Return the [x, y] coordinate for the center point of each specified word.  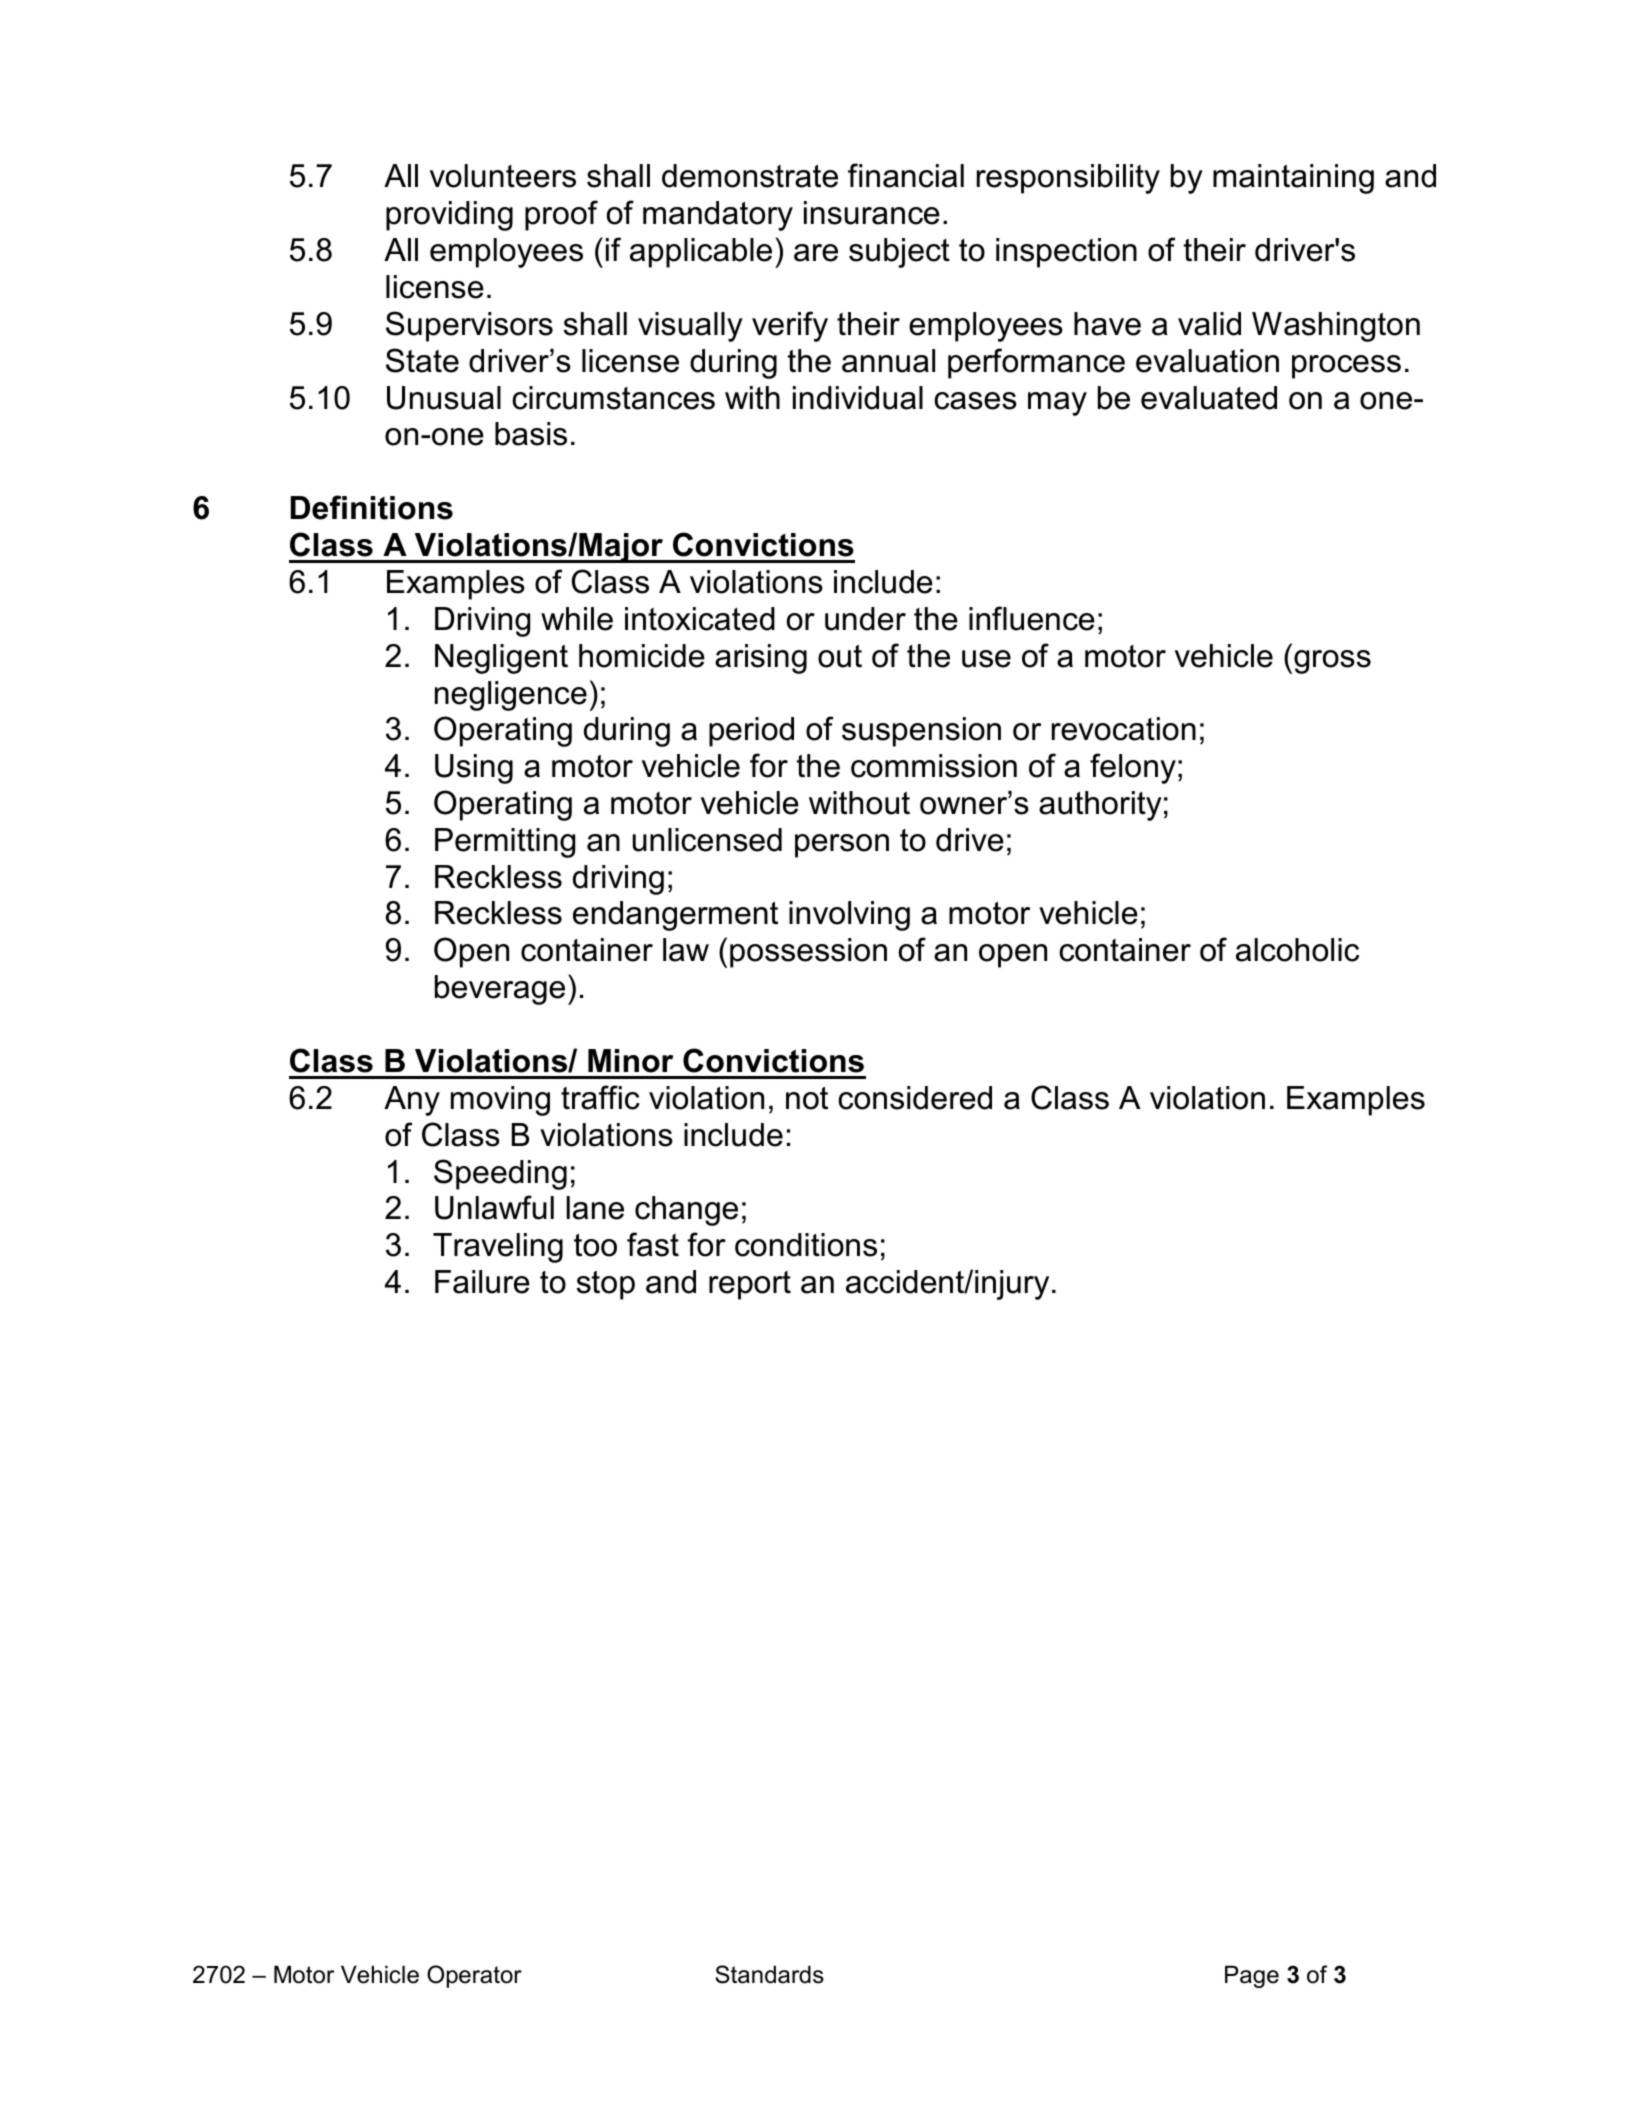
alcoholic [1297, 950]
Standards [769, 1974]
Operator [474, 1976]
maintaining [1293, 179]
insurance [872, 213]
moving [500, 1101]
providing [449, 216]
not [807, 1098]
